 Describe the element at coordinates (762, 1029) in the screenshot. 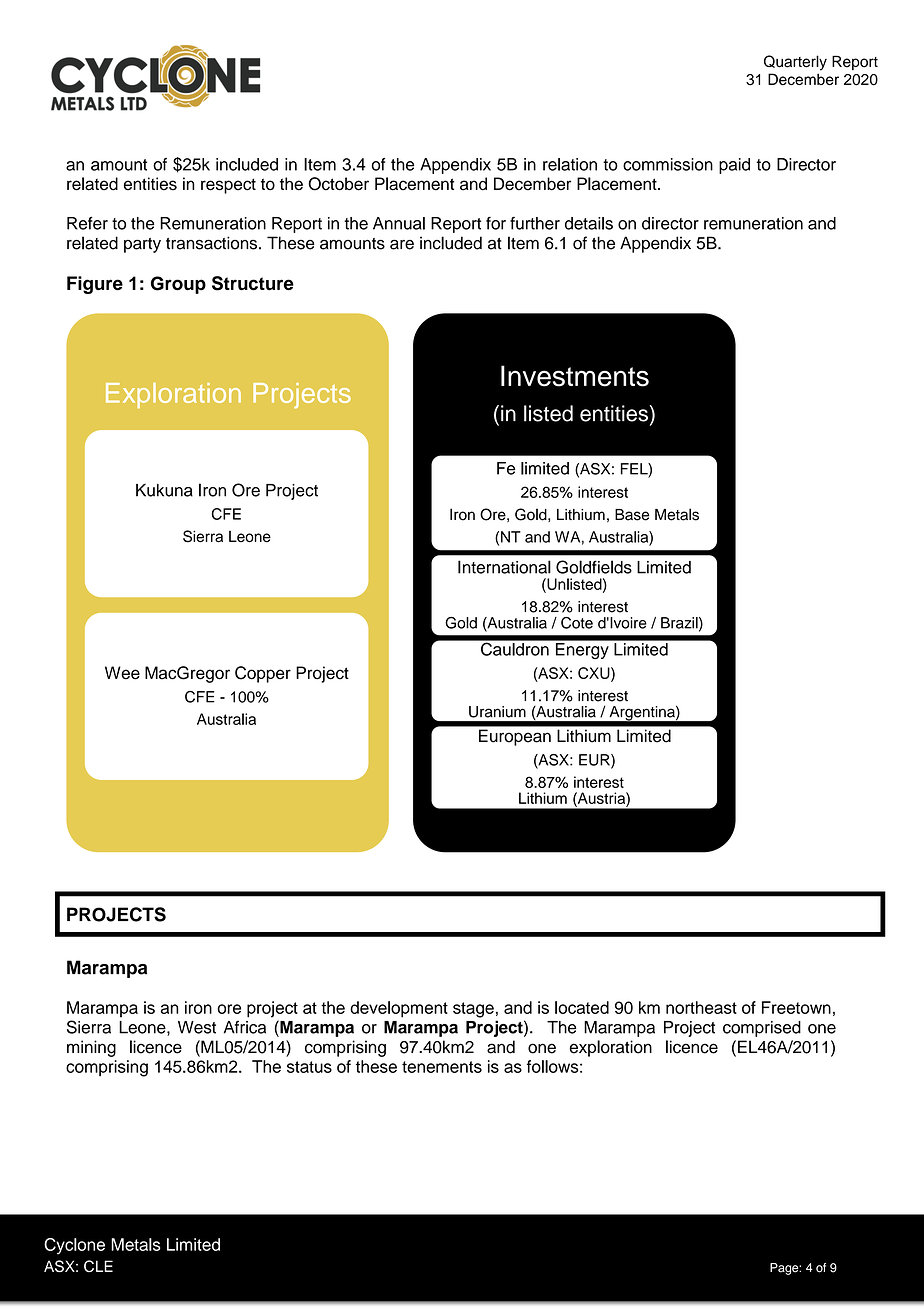

I see `comprised` at that location.
